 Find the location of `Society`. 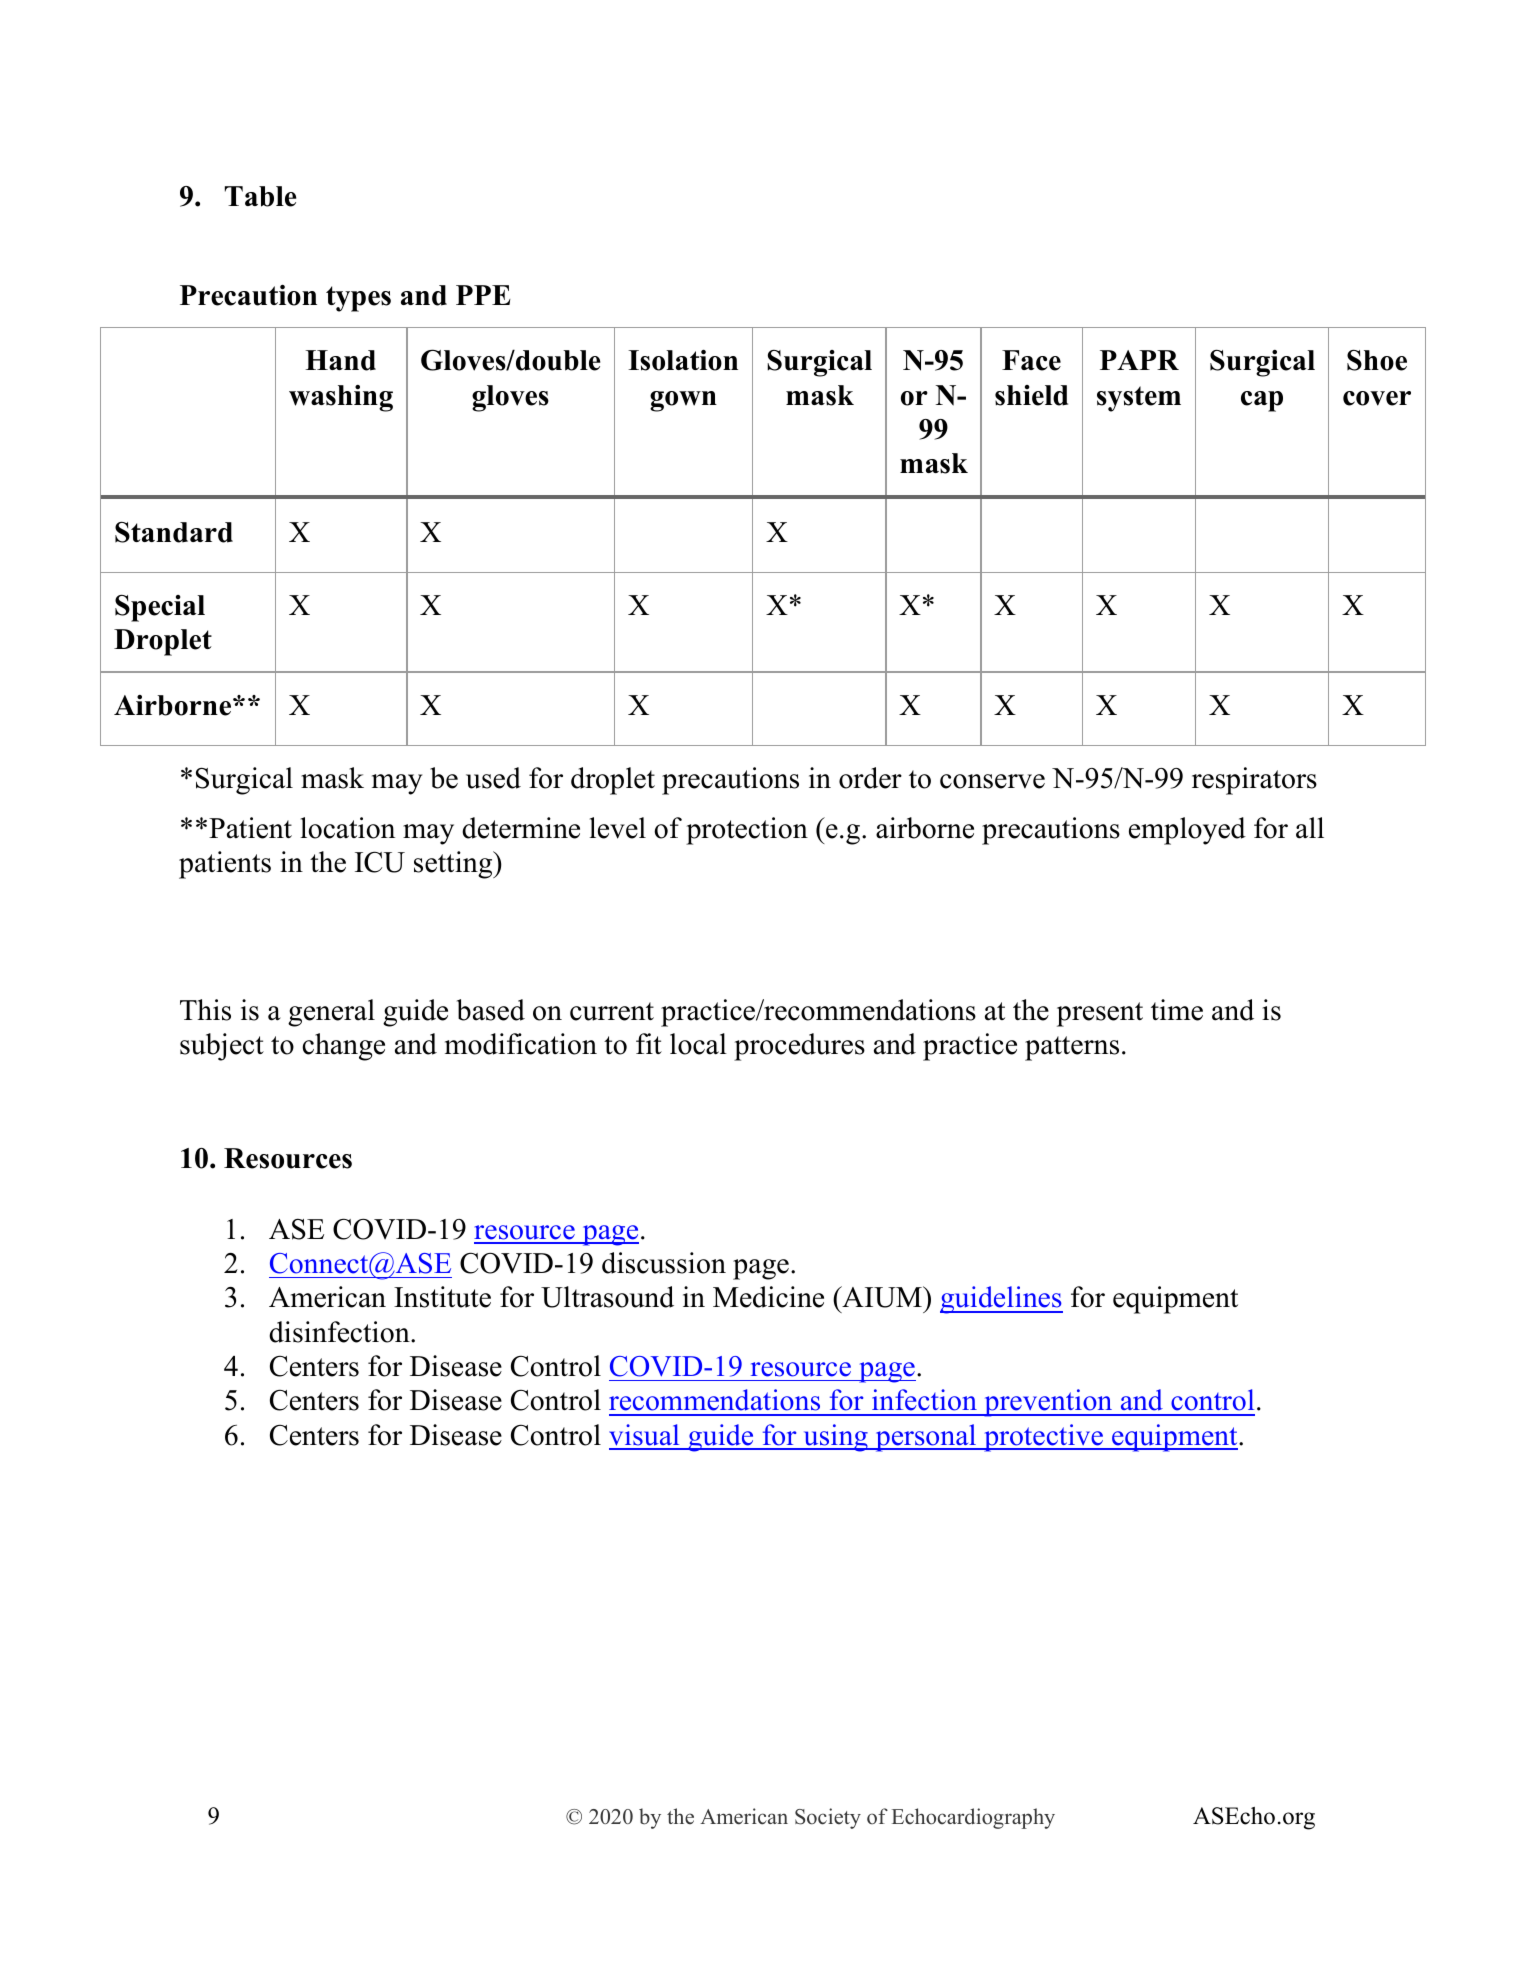

Society is located at coordinates (828, 1818).
